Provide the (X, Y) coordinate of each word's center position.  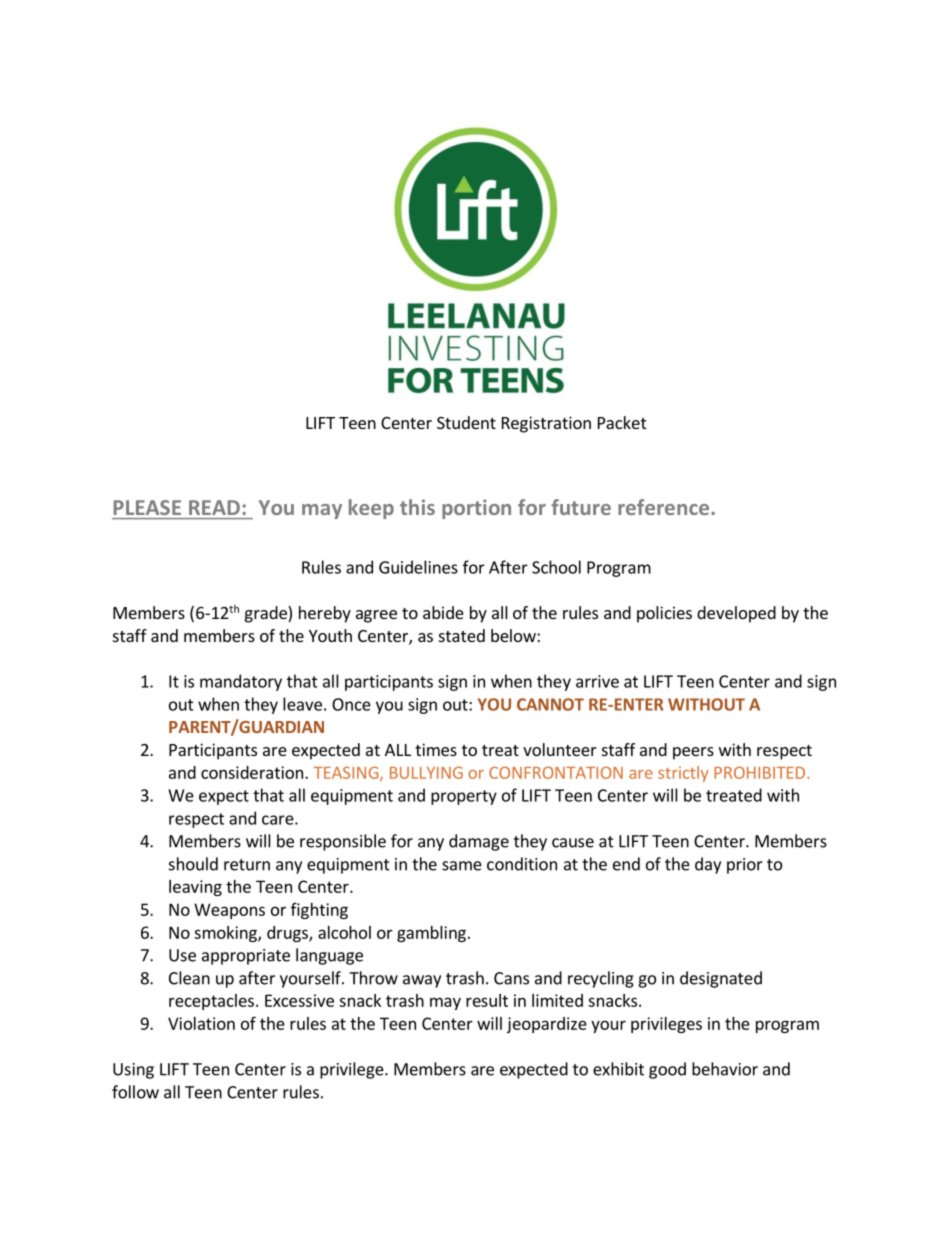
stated (462, 635)
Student (466, 422)
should (193, 864)
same (462, 866)
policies (664, 614)
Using (133, 1071)
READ (214, 507)
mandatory (241, 682)
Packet (622, 422)
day (708, 865)
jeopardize (547, 1025)
